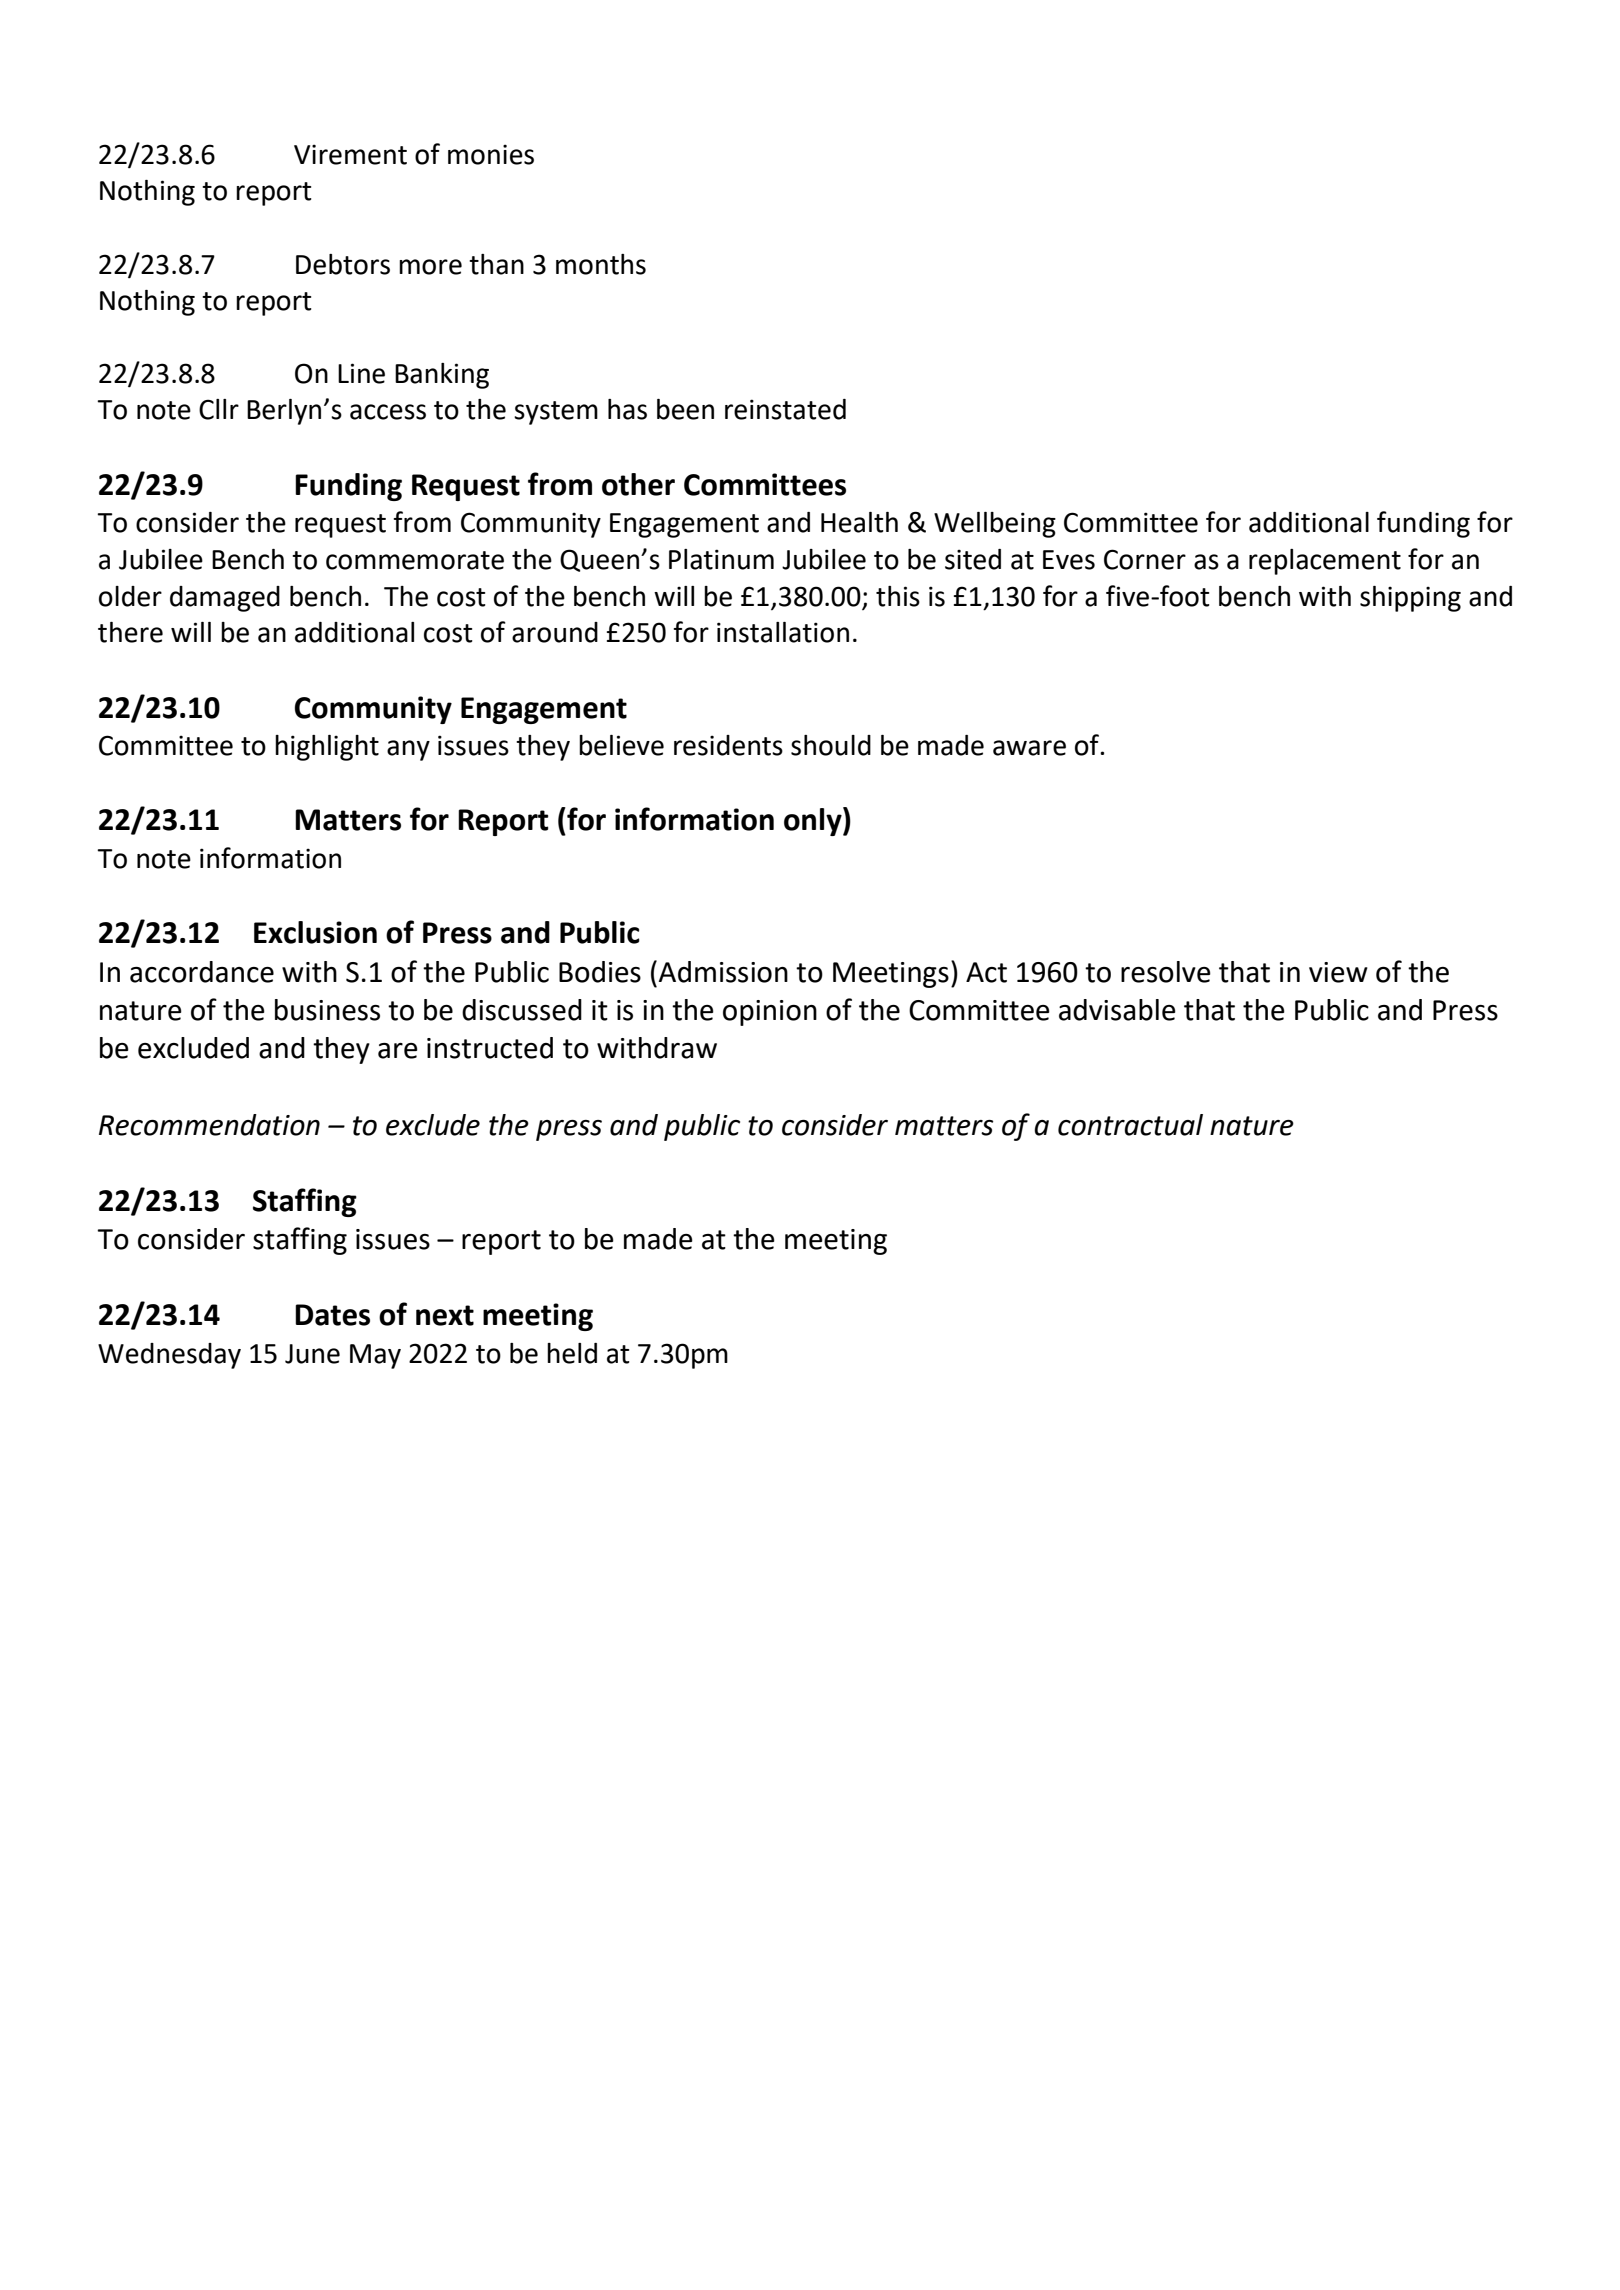 Image resolution: width=1620 pixels, height=2290 pixels. I want to click on Debtors, so click(343, 264).
